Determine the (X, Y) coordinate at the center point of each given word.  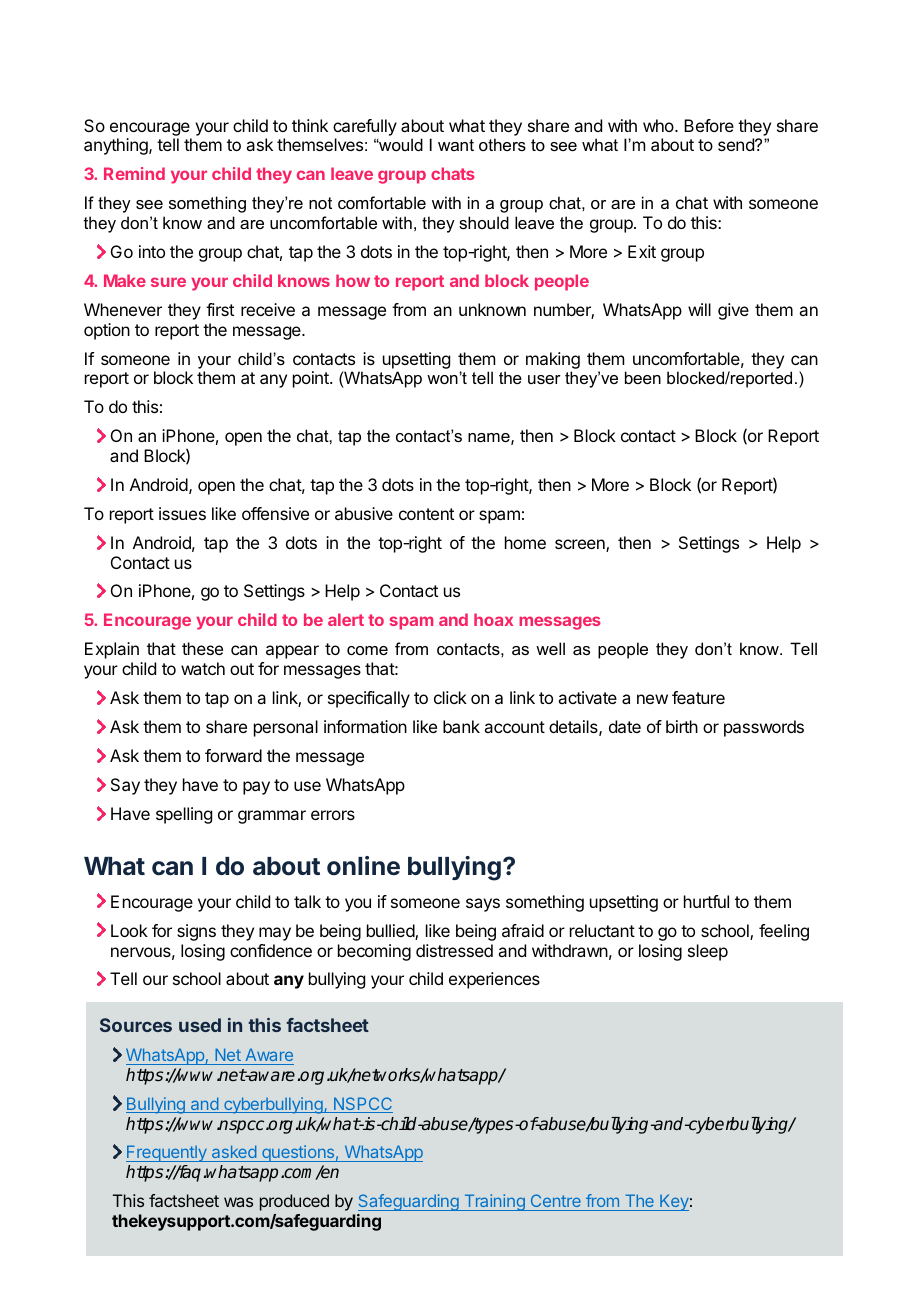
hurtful (706, 901)
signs (196, 932)
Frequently (167, 1153)
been (643, 377)
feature (698, 697)
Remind (134, 173)
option (107, 331)
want (456, 145)
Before (709, 125)
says (483, 905)
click (450, 697)
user (544, 379)
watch (203, 668)
